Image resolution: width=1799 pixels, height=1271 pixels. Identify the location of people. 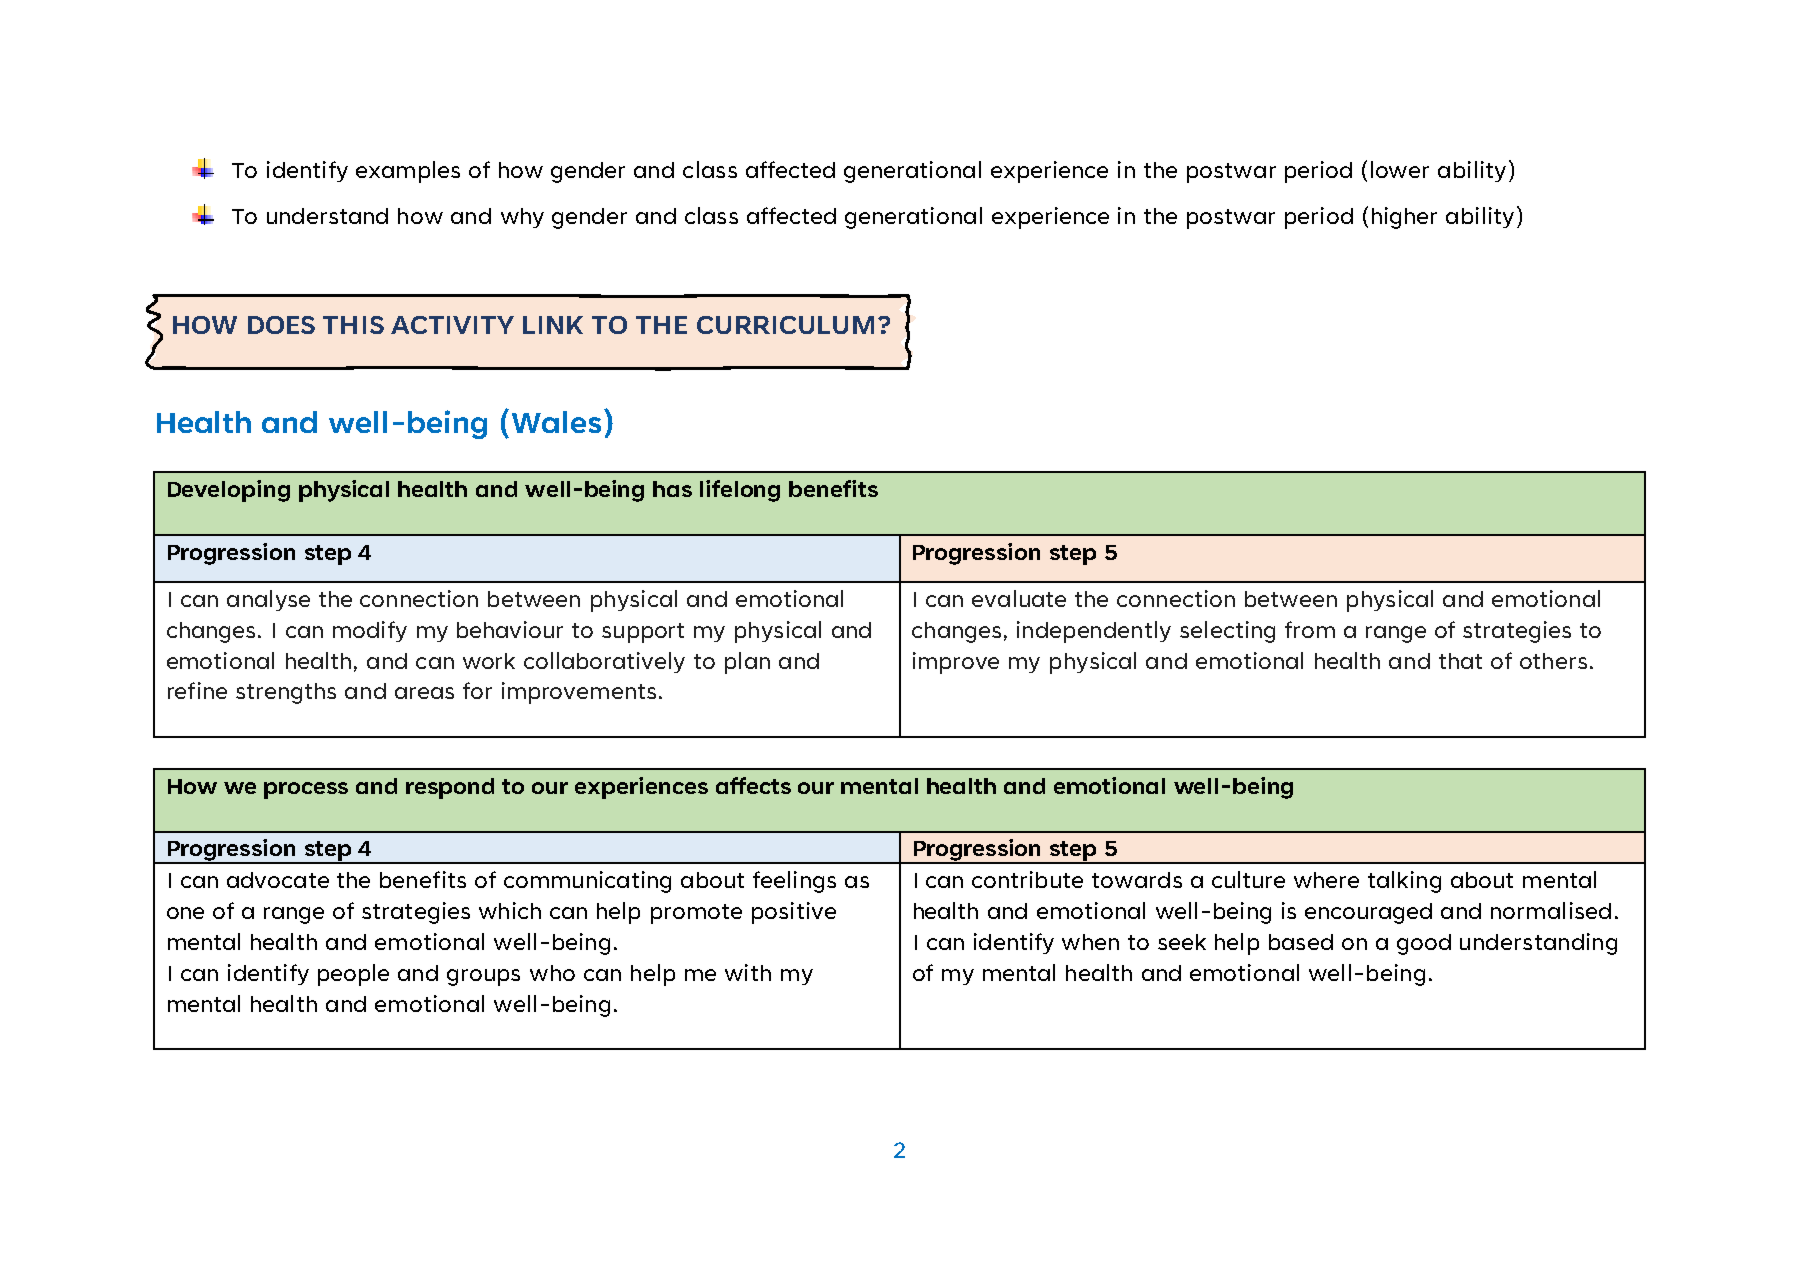
(353, 975).
